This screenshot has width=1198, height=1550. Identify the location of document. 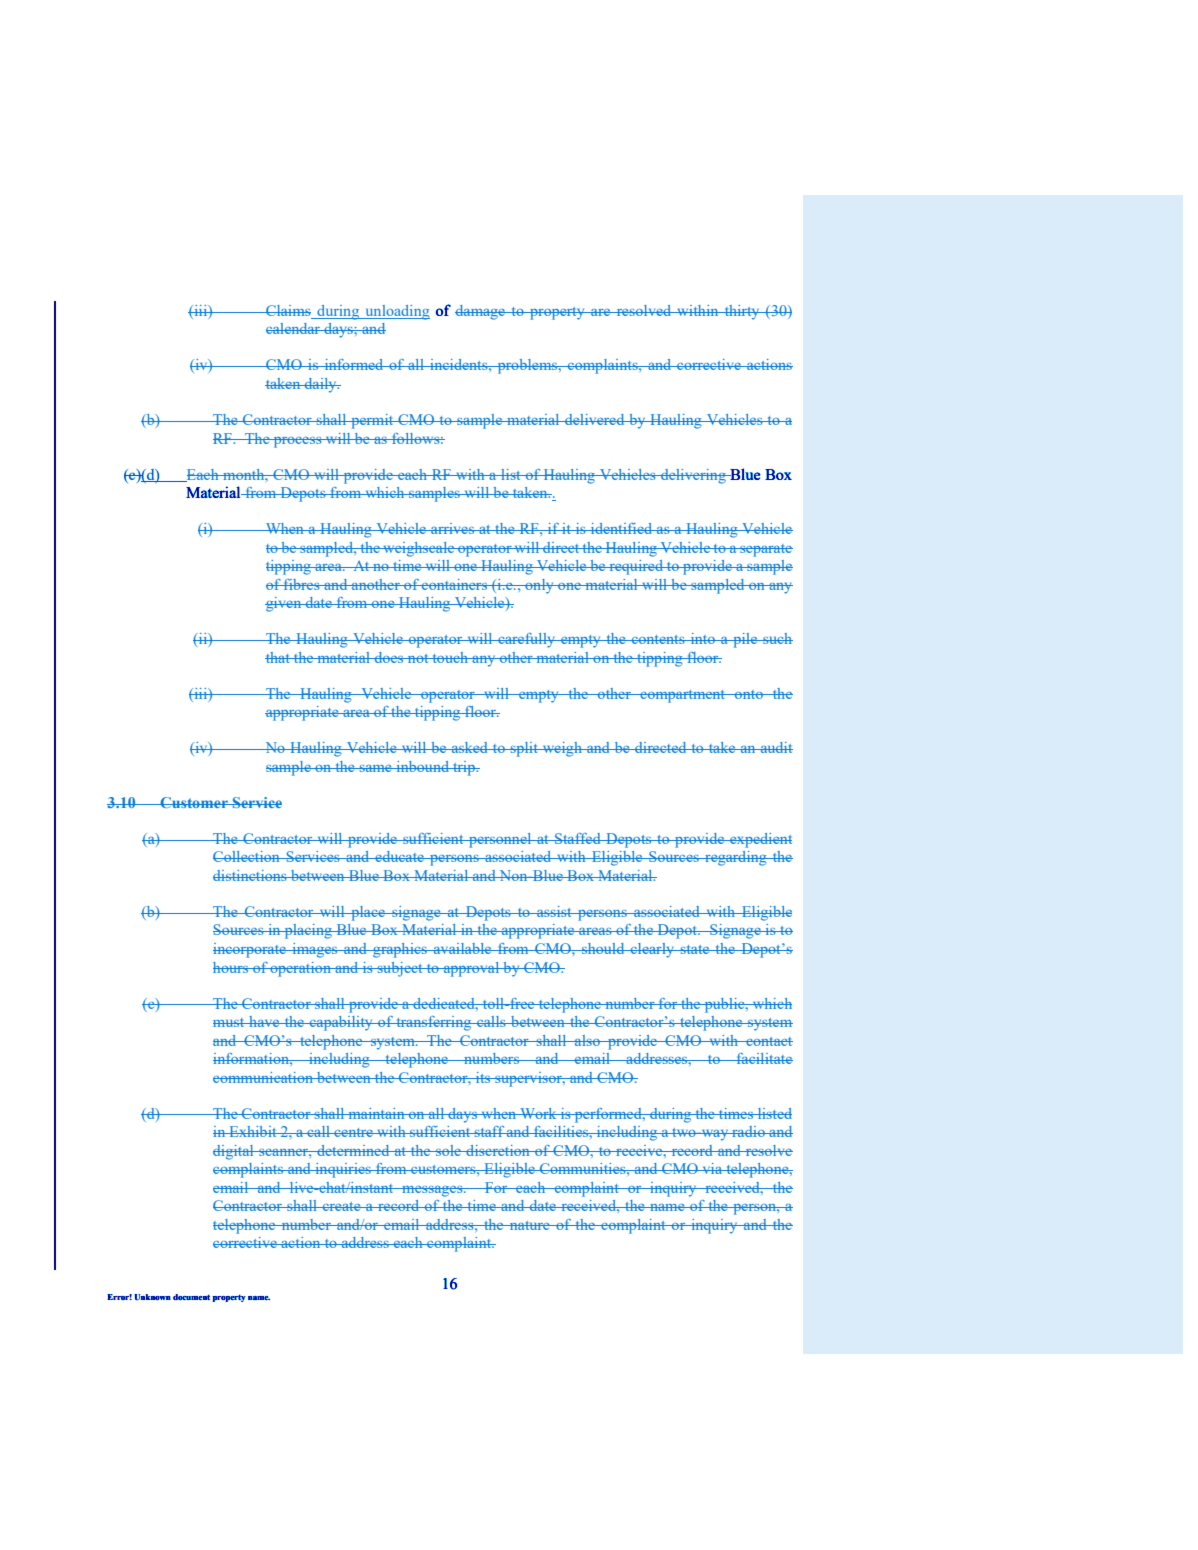
(191, 1297).
